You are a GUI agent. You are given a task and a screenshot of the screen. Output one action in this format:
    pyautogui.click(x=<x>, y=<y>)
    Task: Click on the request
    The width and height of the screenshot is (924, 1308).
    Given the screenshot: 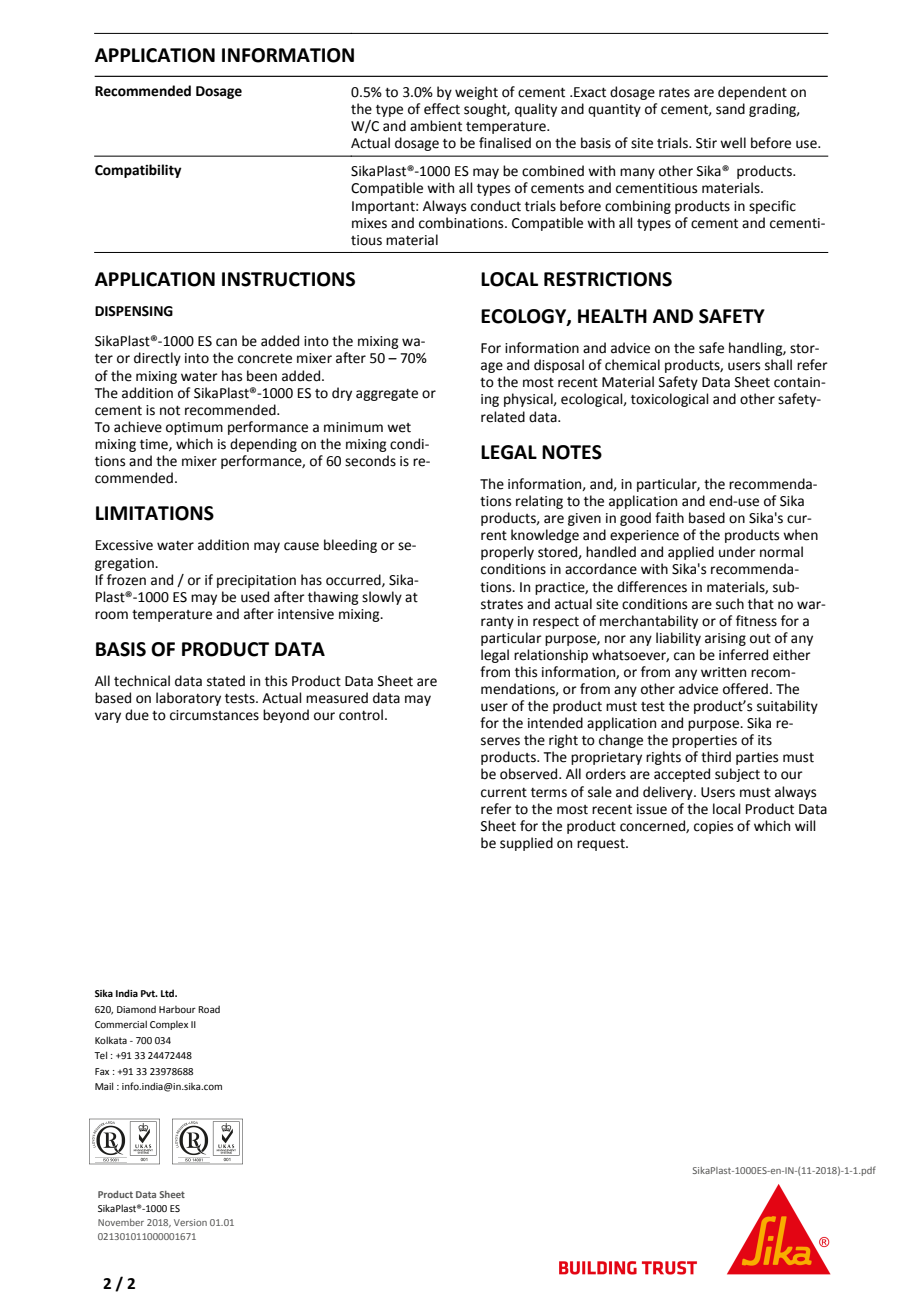 What is the action you would take?
    pyautogui.click(x=602, y=845)
